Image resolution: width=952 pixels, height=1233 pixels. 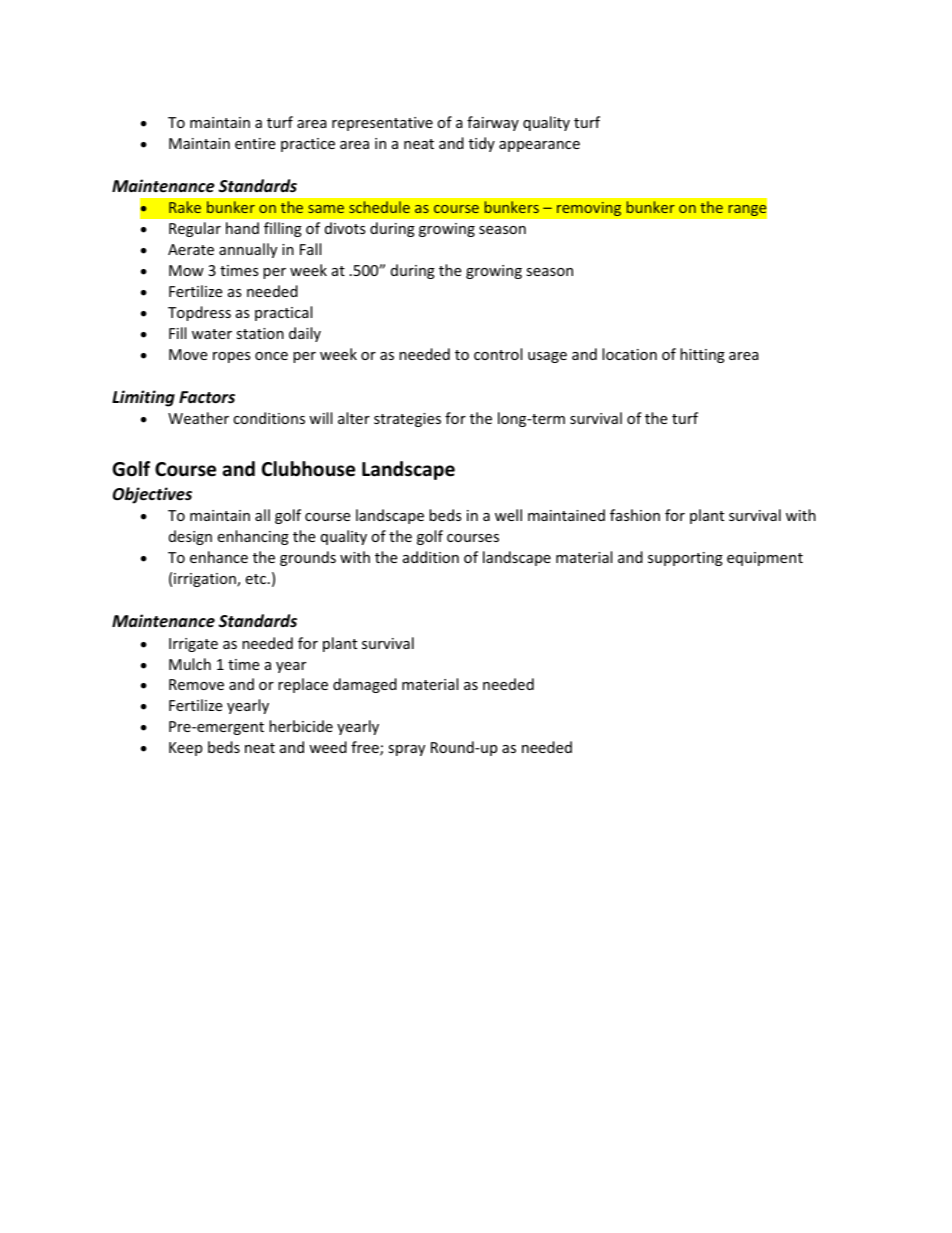 I want to click on Keep, so click(x=185, y=749).
